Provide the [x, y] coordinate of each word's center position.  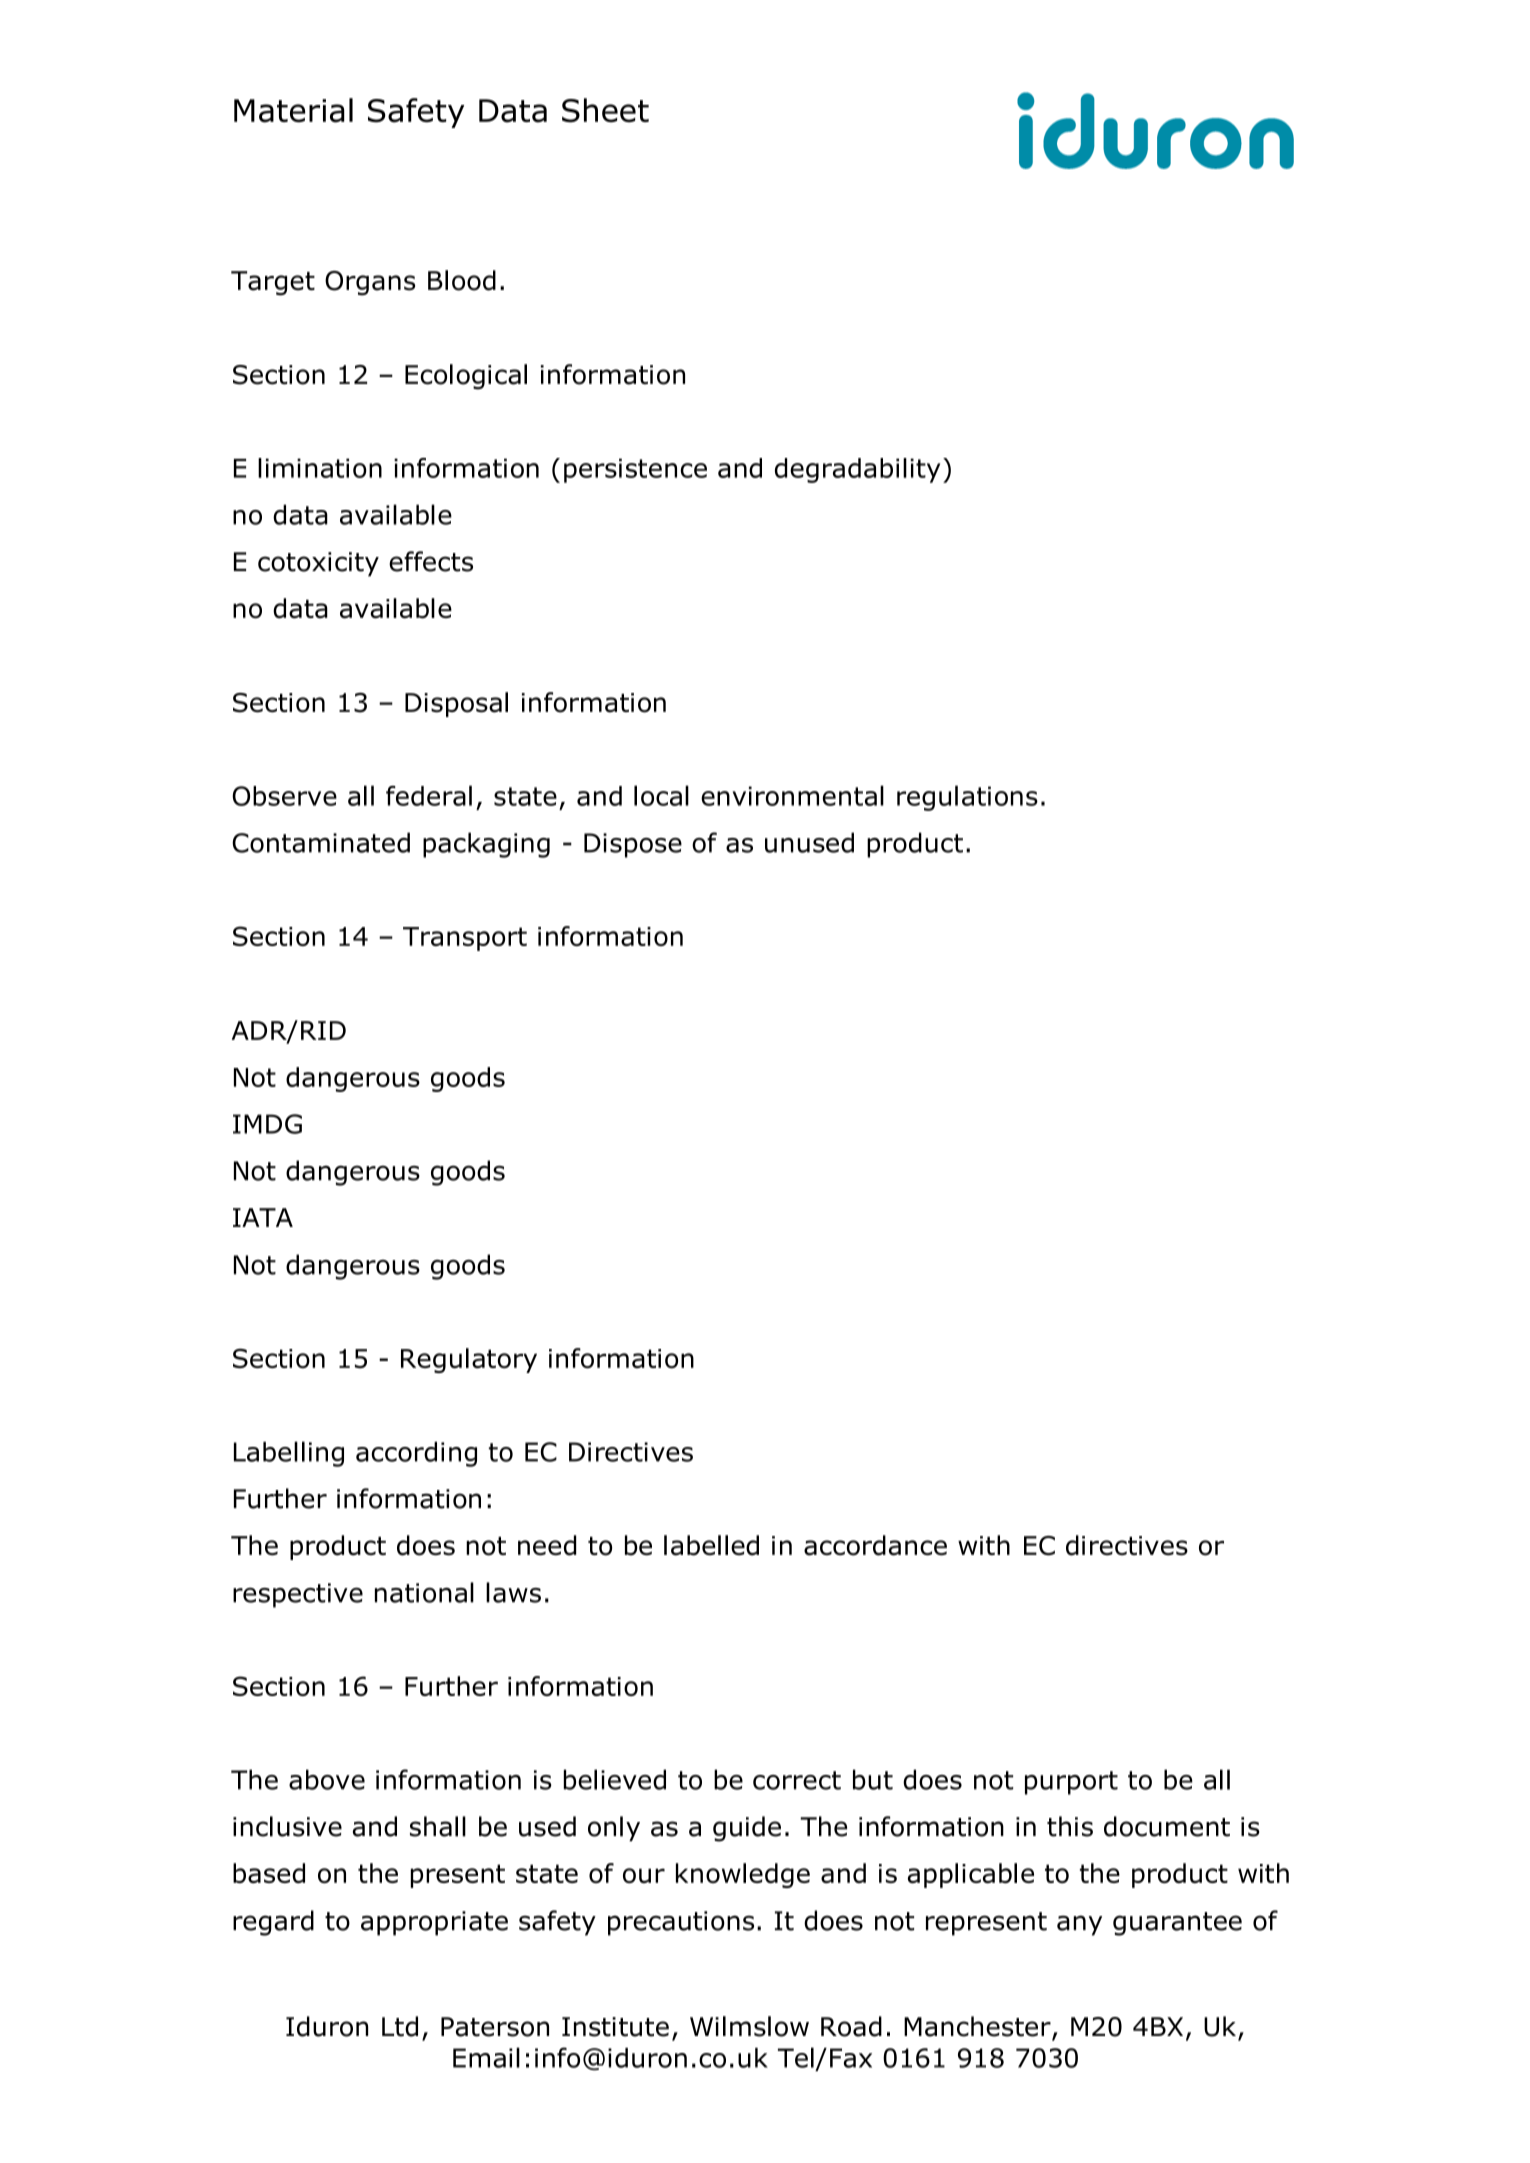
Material [293, 110]
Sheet [605, 110]
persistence [635, 470]
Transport [465, 939]
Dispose [633, 845]
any [1079, 1925]
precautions [681, 1923]
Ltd [400, 2026]
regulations [967, 798]
